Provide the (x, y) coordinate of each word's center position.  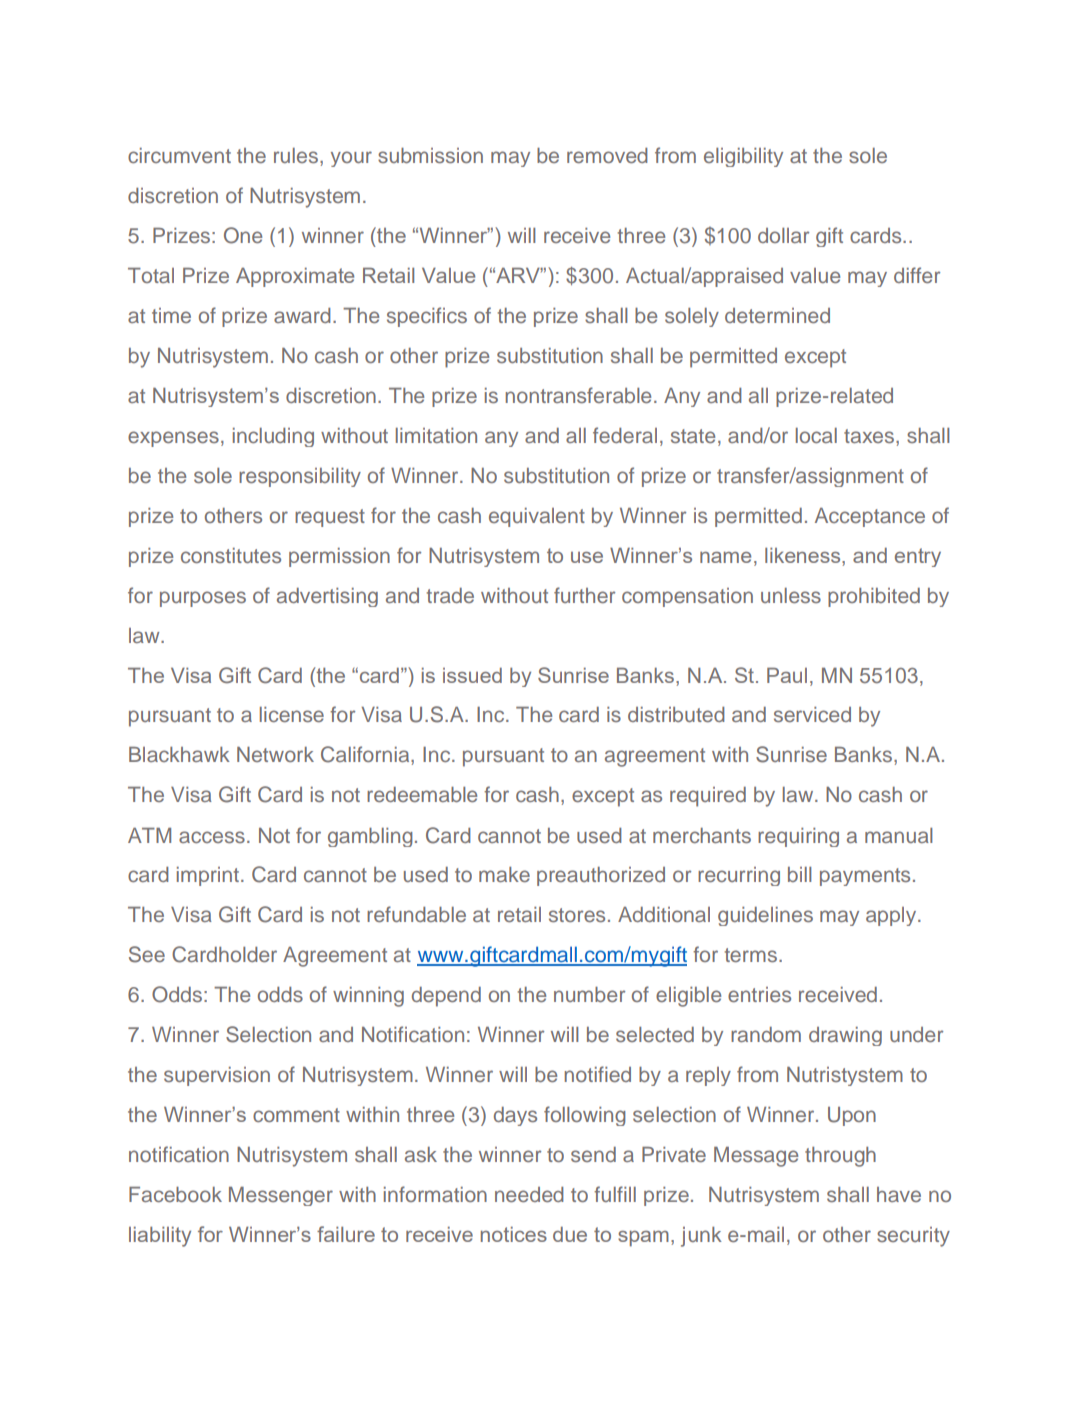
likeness (804, 555)
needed (529, 1194)
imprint (208, 876)
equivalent (537, 517)
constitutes (231, 555)
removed (607, 155)
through (840, 1157)
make (504, 874)
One (243, 235)
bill (799, 874)
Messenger (281, 1196)
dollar (783, 235)
